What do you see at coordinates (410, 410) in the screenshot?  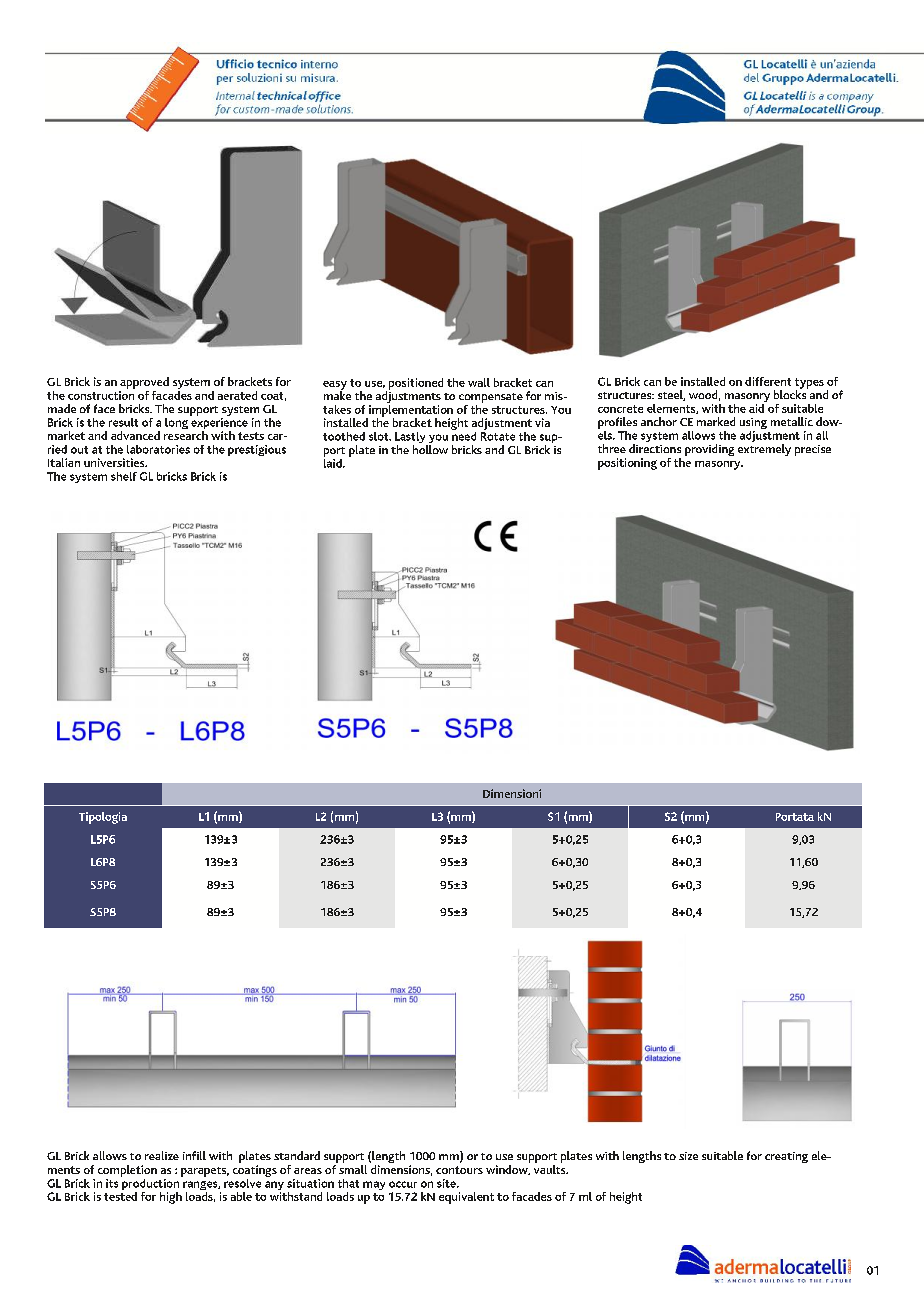 I see `implementation` at bounding box center [410, 410].
